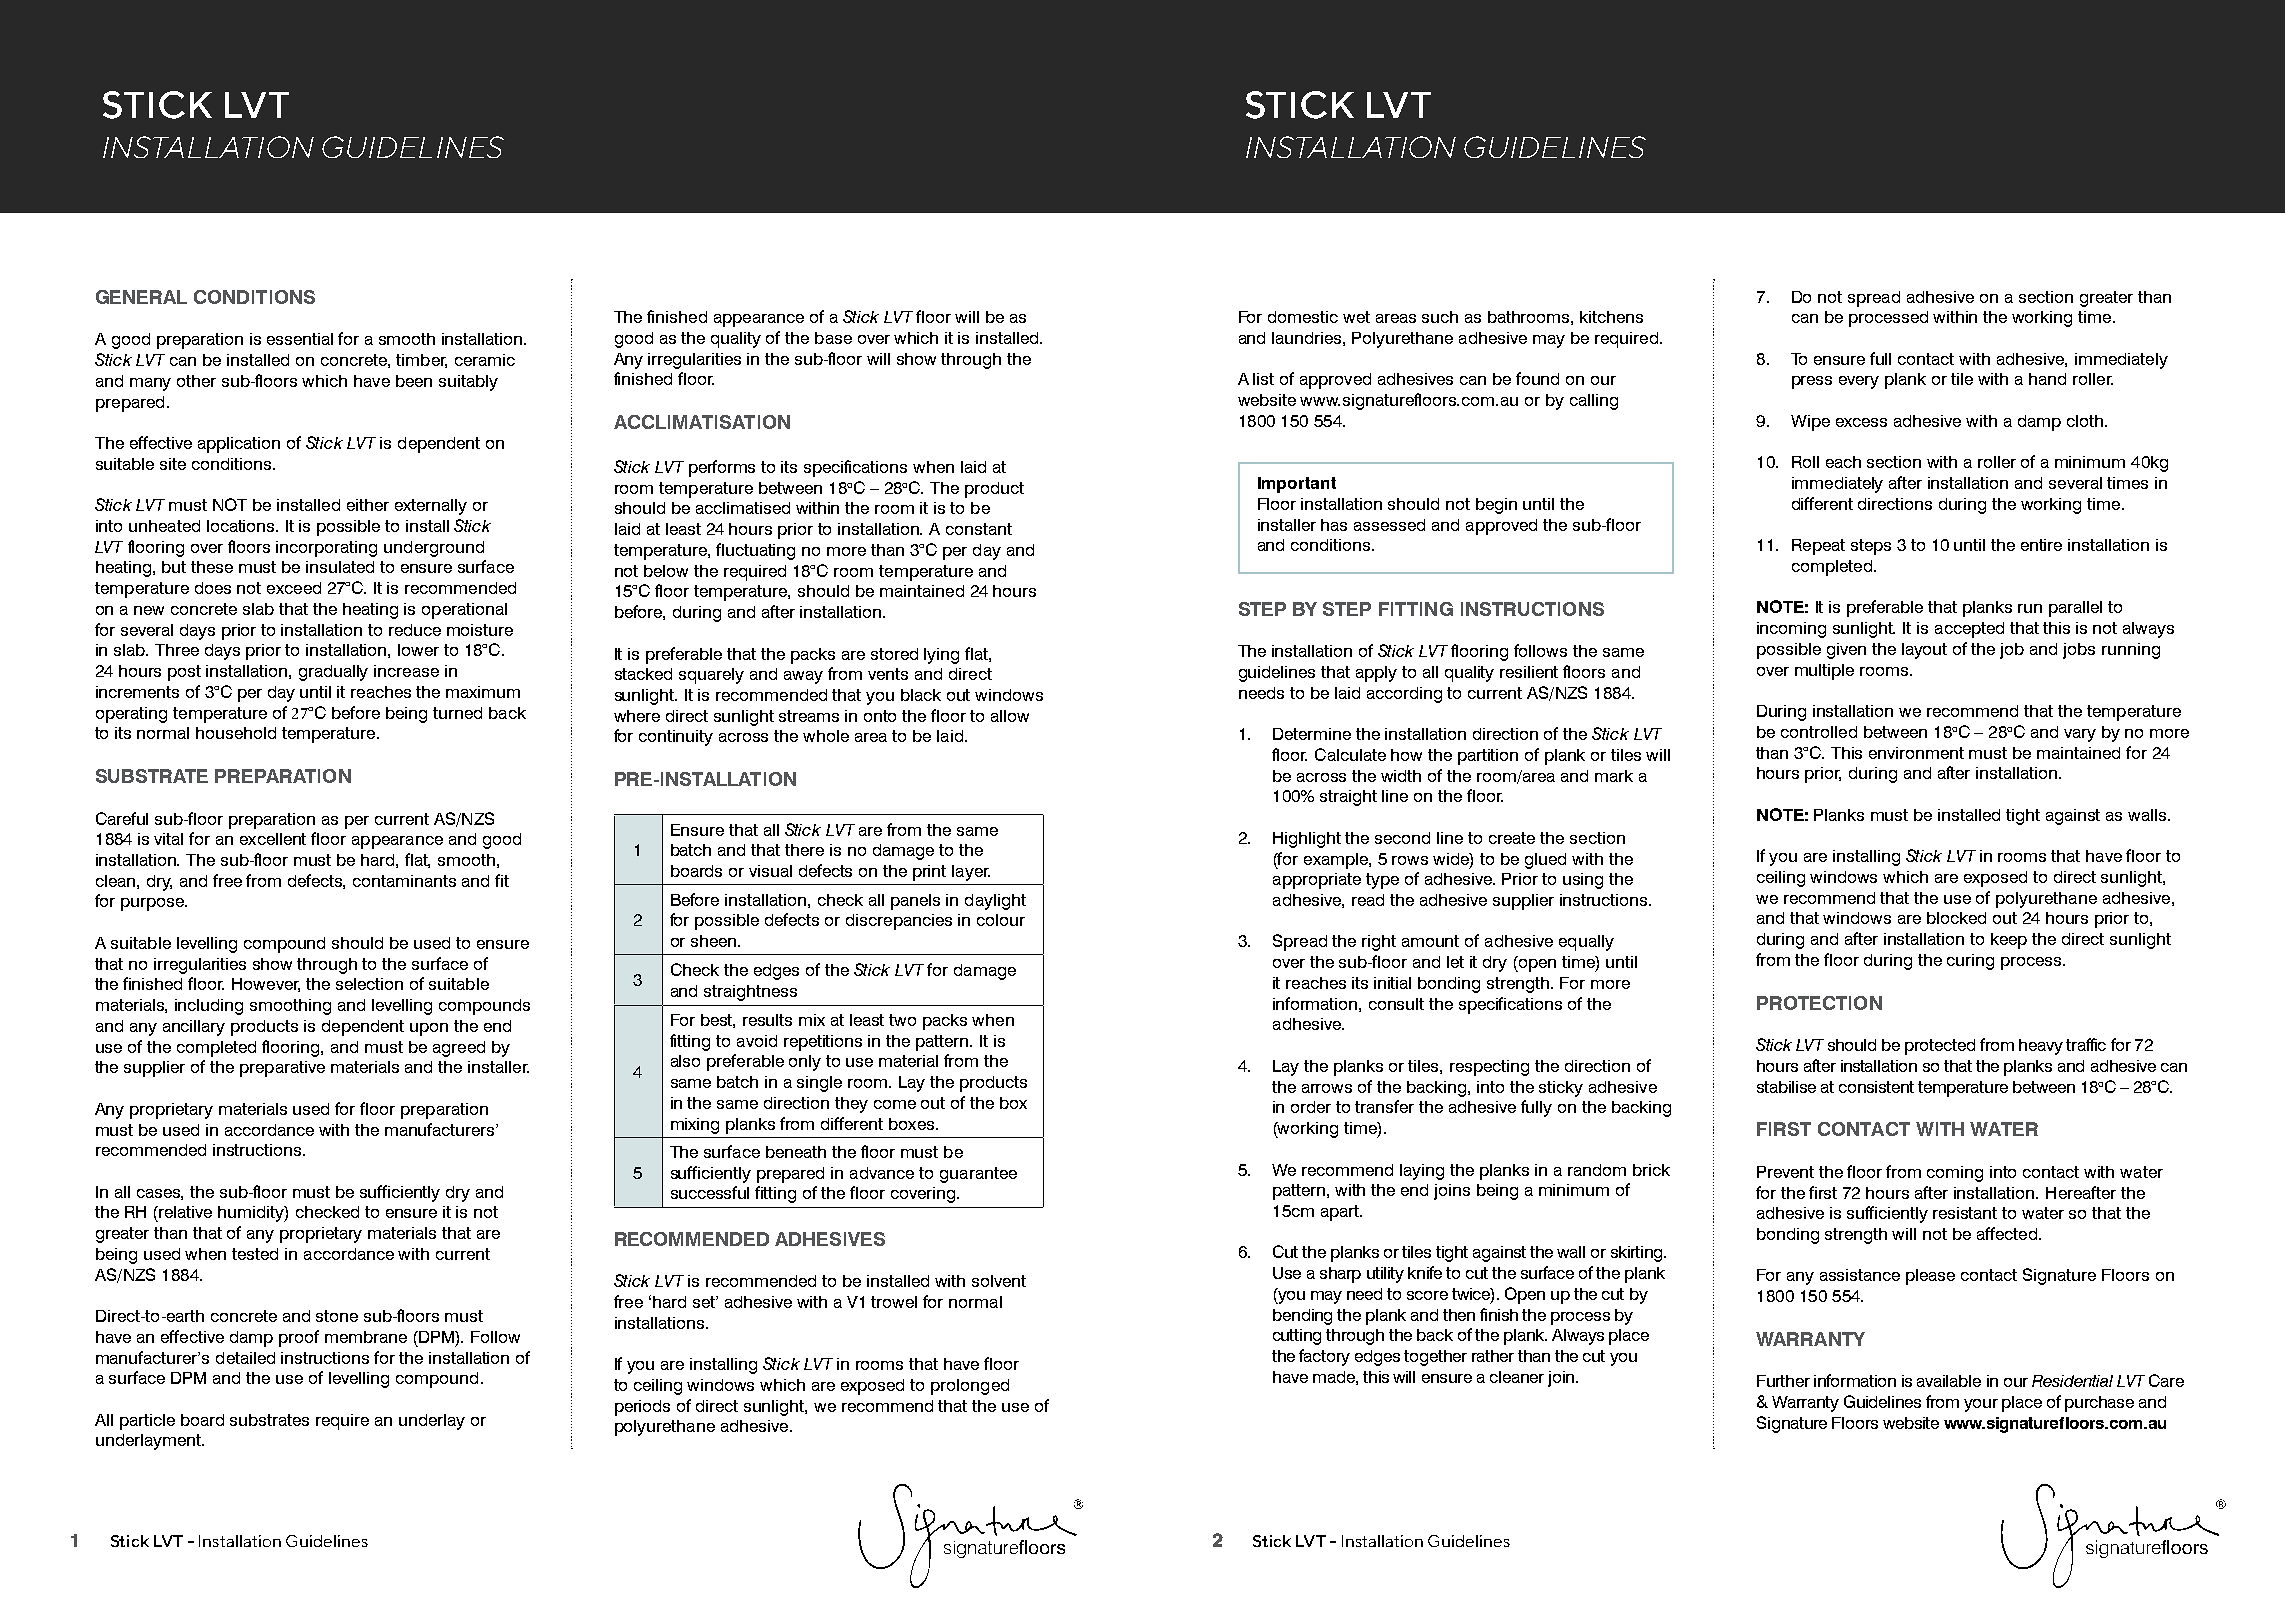 The height and width of the image is (1616, 2285). I want to click on selection, so click(369, 984).
